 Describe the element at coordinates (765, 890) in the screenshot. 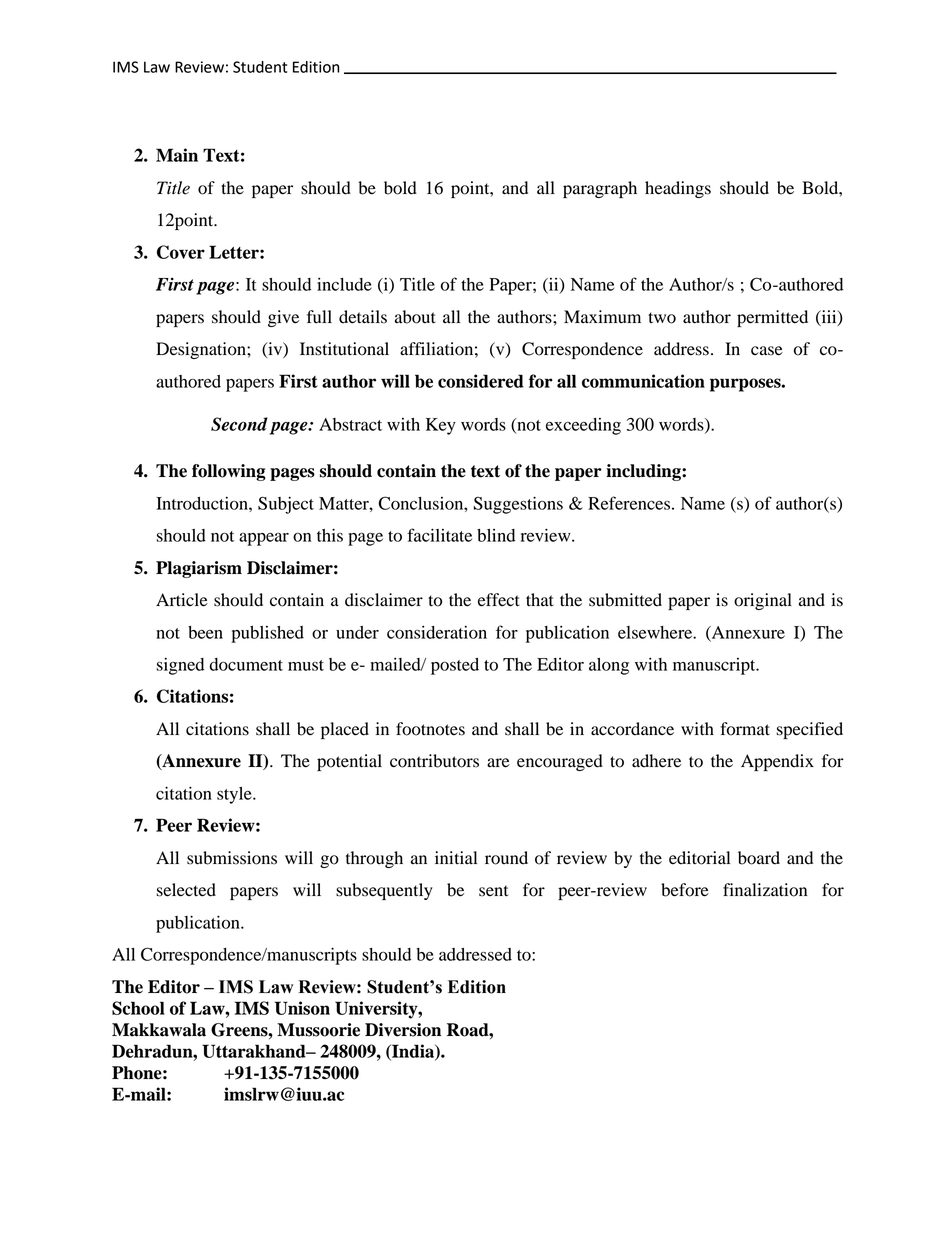

I see `finalization` at that location.
